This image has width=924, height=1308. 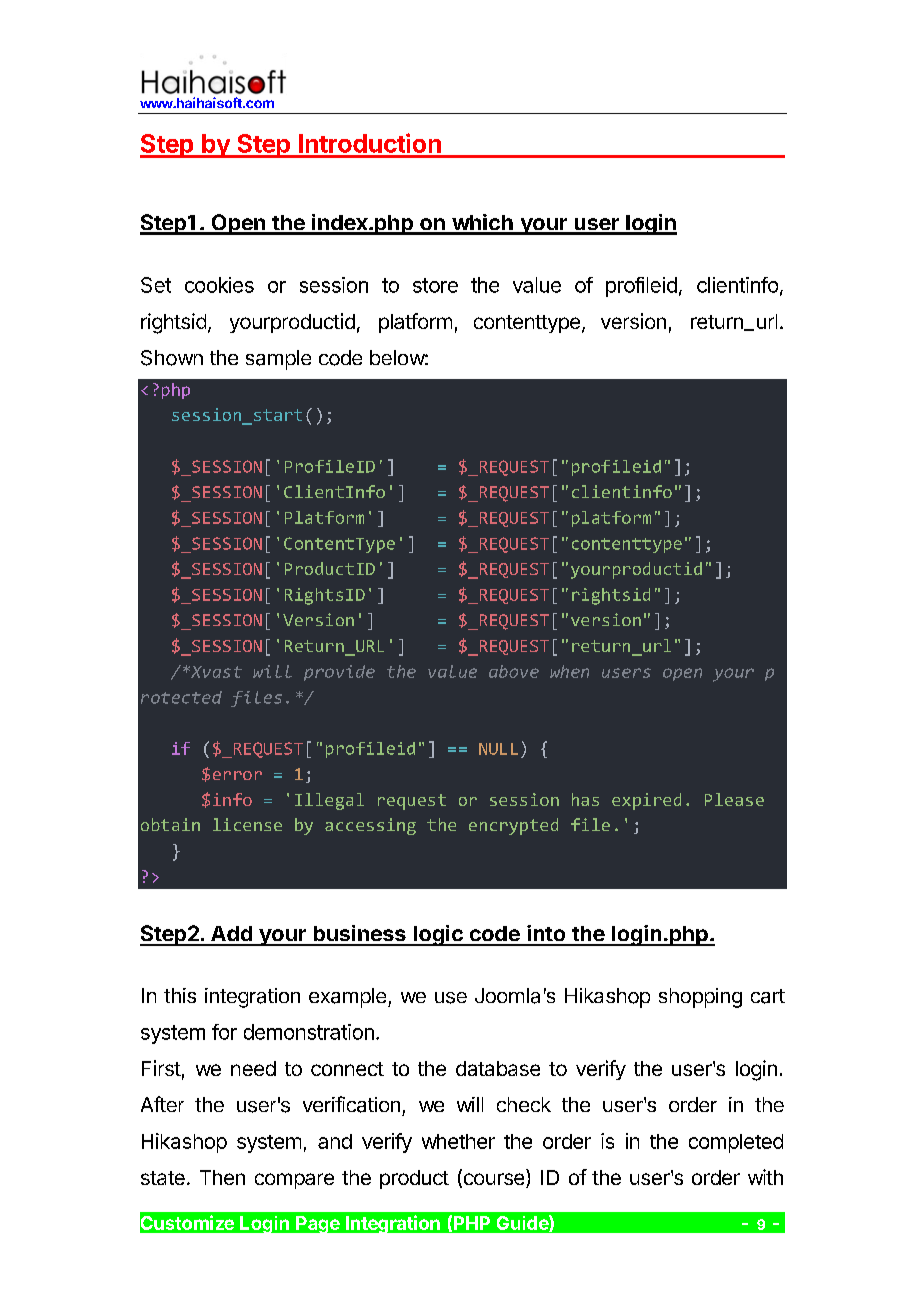 I want to click on Then, so click(x=222, y=1177).
